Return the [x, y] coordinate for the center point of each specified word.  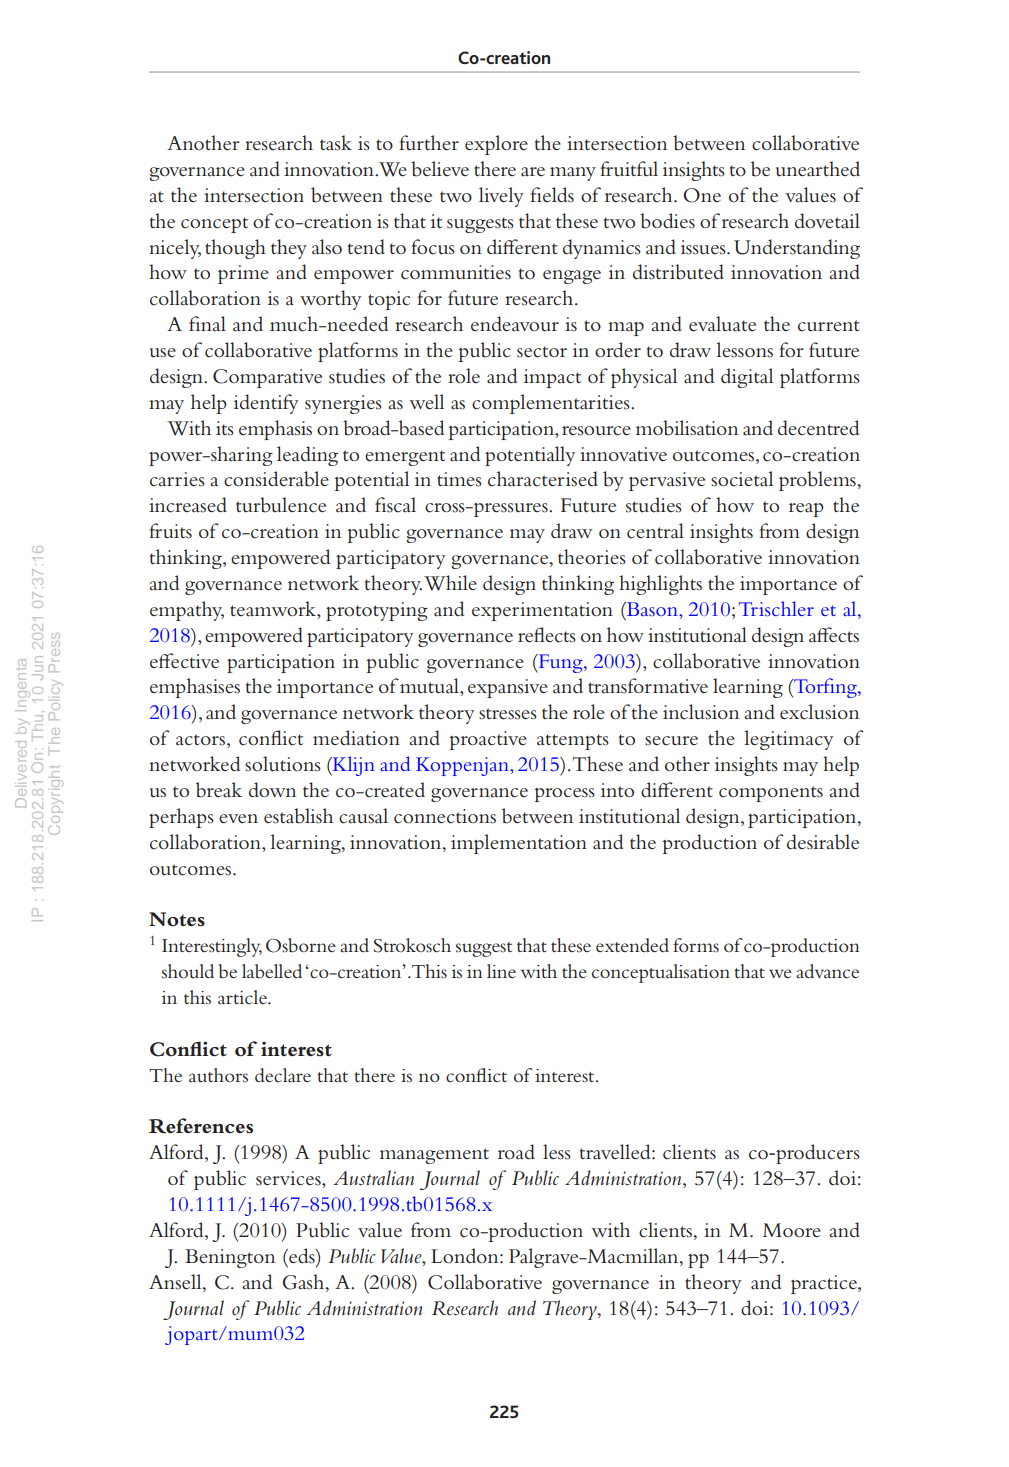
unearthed [818, 169]
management [434, 1156]
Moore [792, 1230]
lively [501, 197]
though [235, 249]
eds [302, 1256]
